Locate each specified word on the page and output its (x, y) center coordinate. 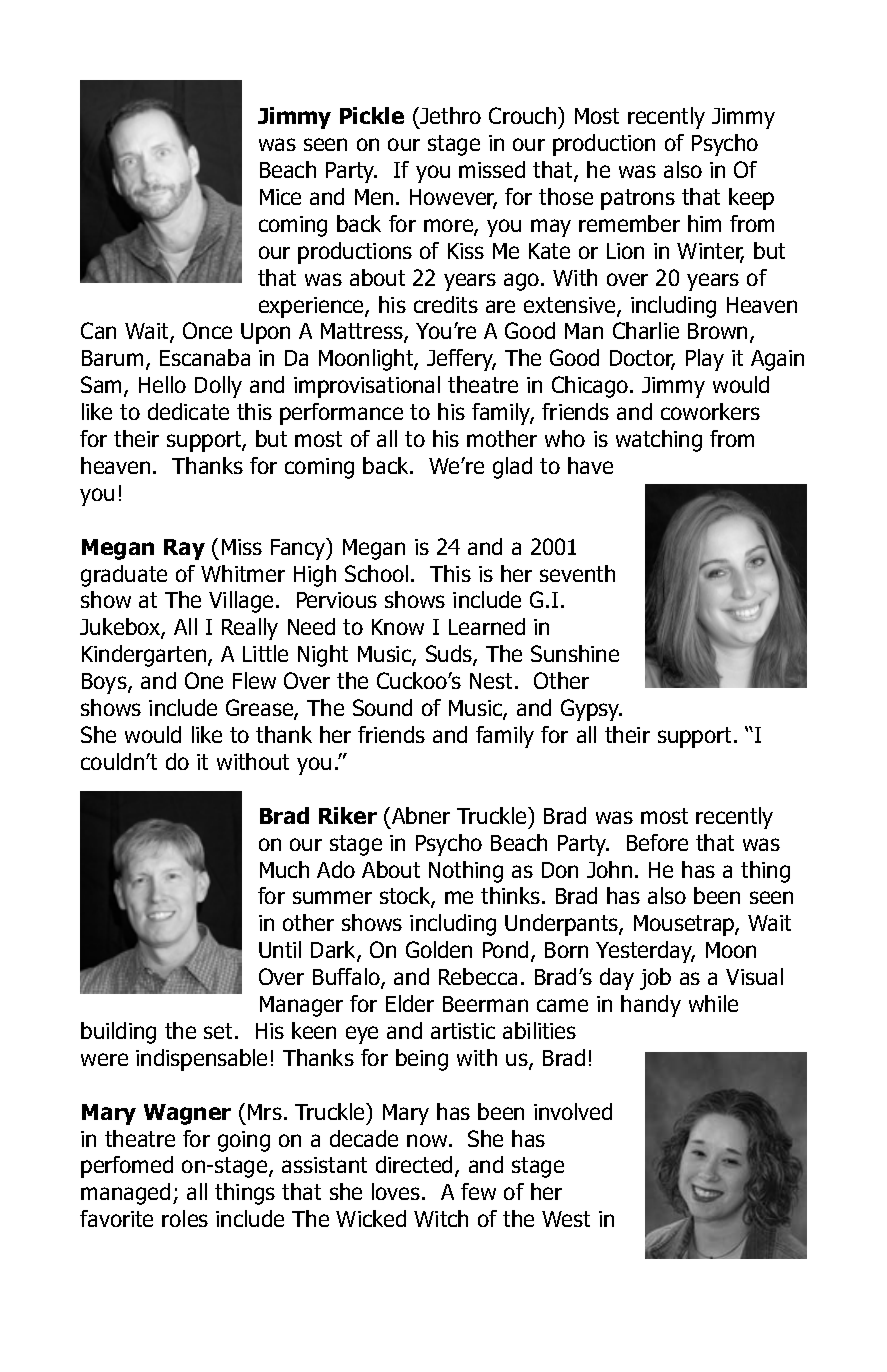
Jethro (449, 117)
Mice (280, 197)
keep (751, 199)
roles (185, 1218)
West (566, 1219)
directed (414, 1164)
